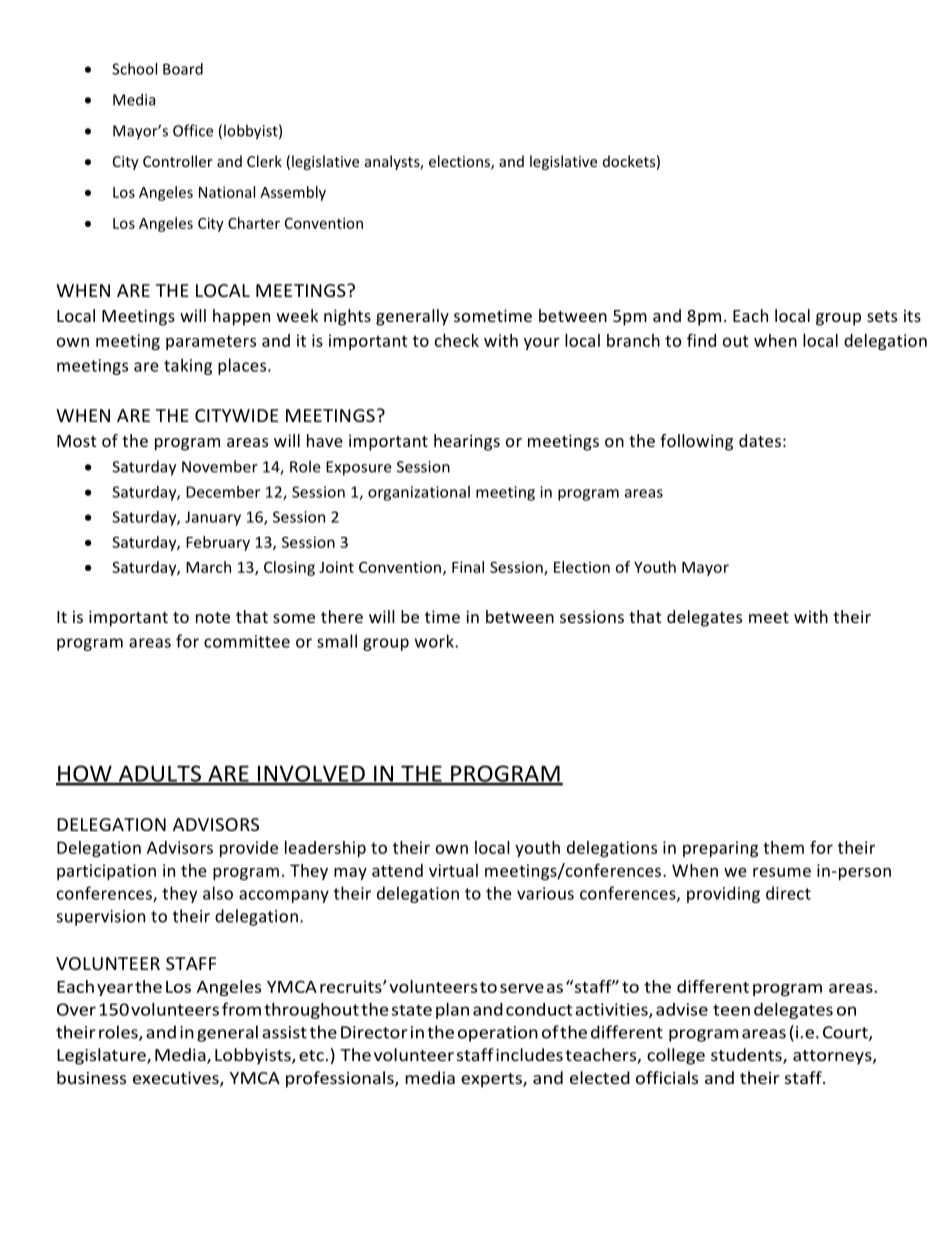 This document has height=1233, width=952. I want to click on sets, so click(882, 316).
